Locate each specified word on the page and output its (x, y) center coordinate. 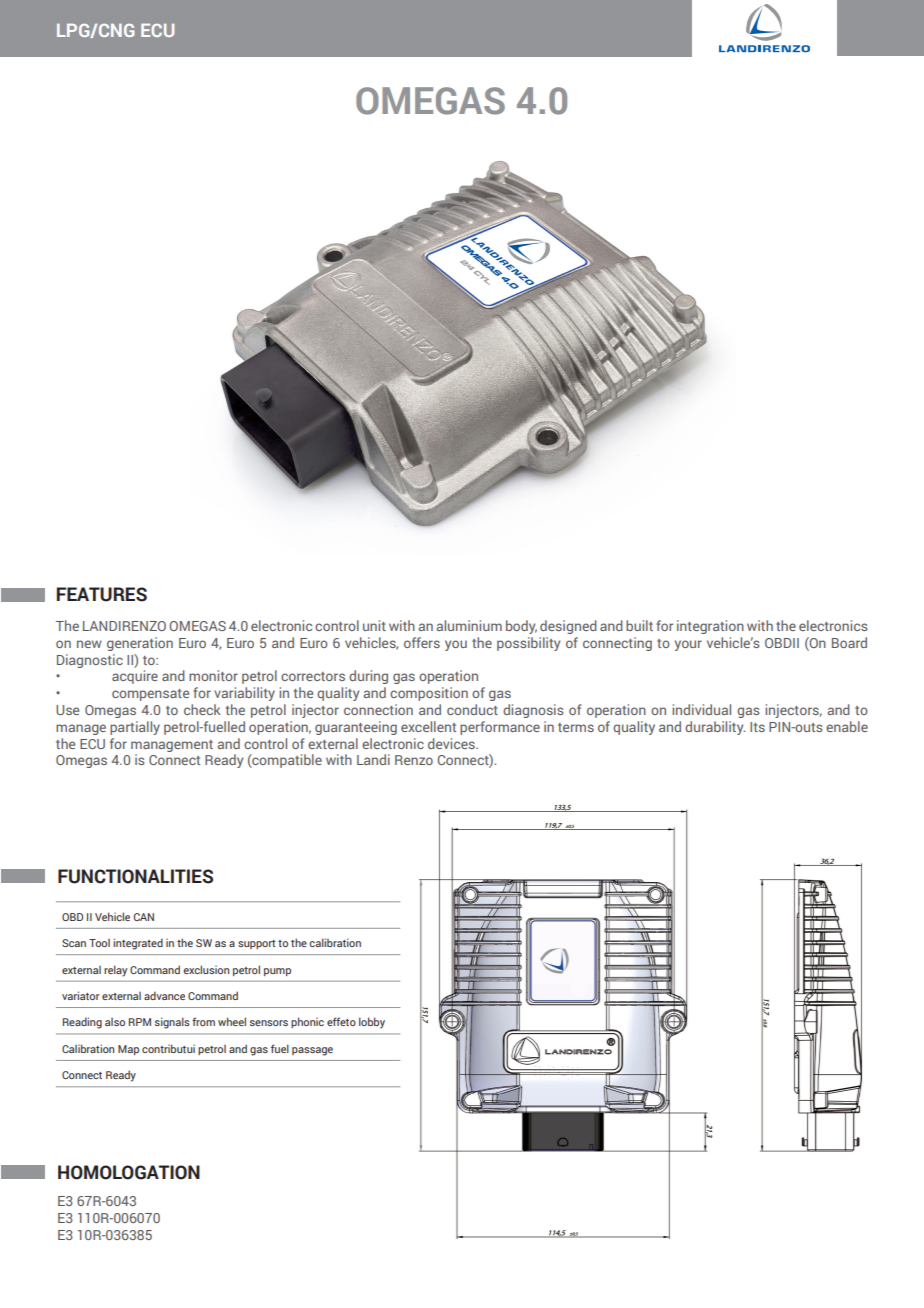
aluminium (469, 625)
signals (172, 1023)
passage (312, 1051)
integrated (138, 944)
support (257, 944)
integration (710, 627)
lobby (372, 1023)
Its (757, 727)
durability (715, 728)
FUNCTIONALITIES (135, 876)
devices (452, 743)
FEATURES (102, 594)
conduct (472, 709)
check (202, 709)
